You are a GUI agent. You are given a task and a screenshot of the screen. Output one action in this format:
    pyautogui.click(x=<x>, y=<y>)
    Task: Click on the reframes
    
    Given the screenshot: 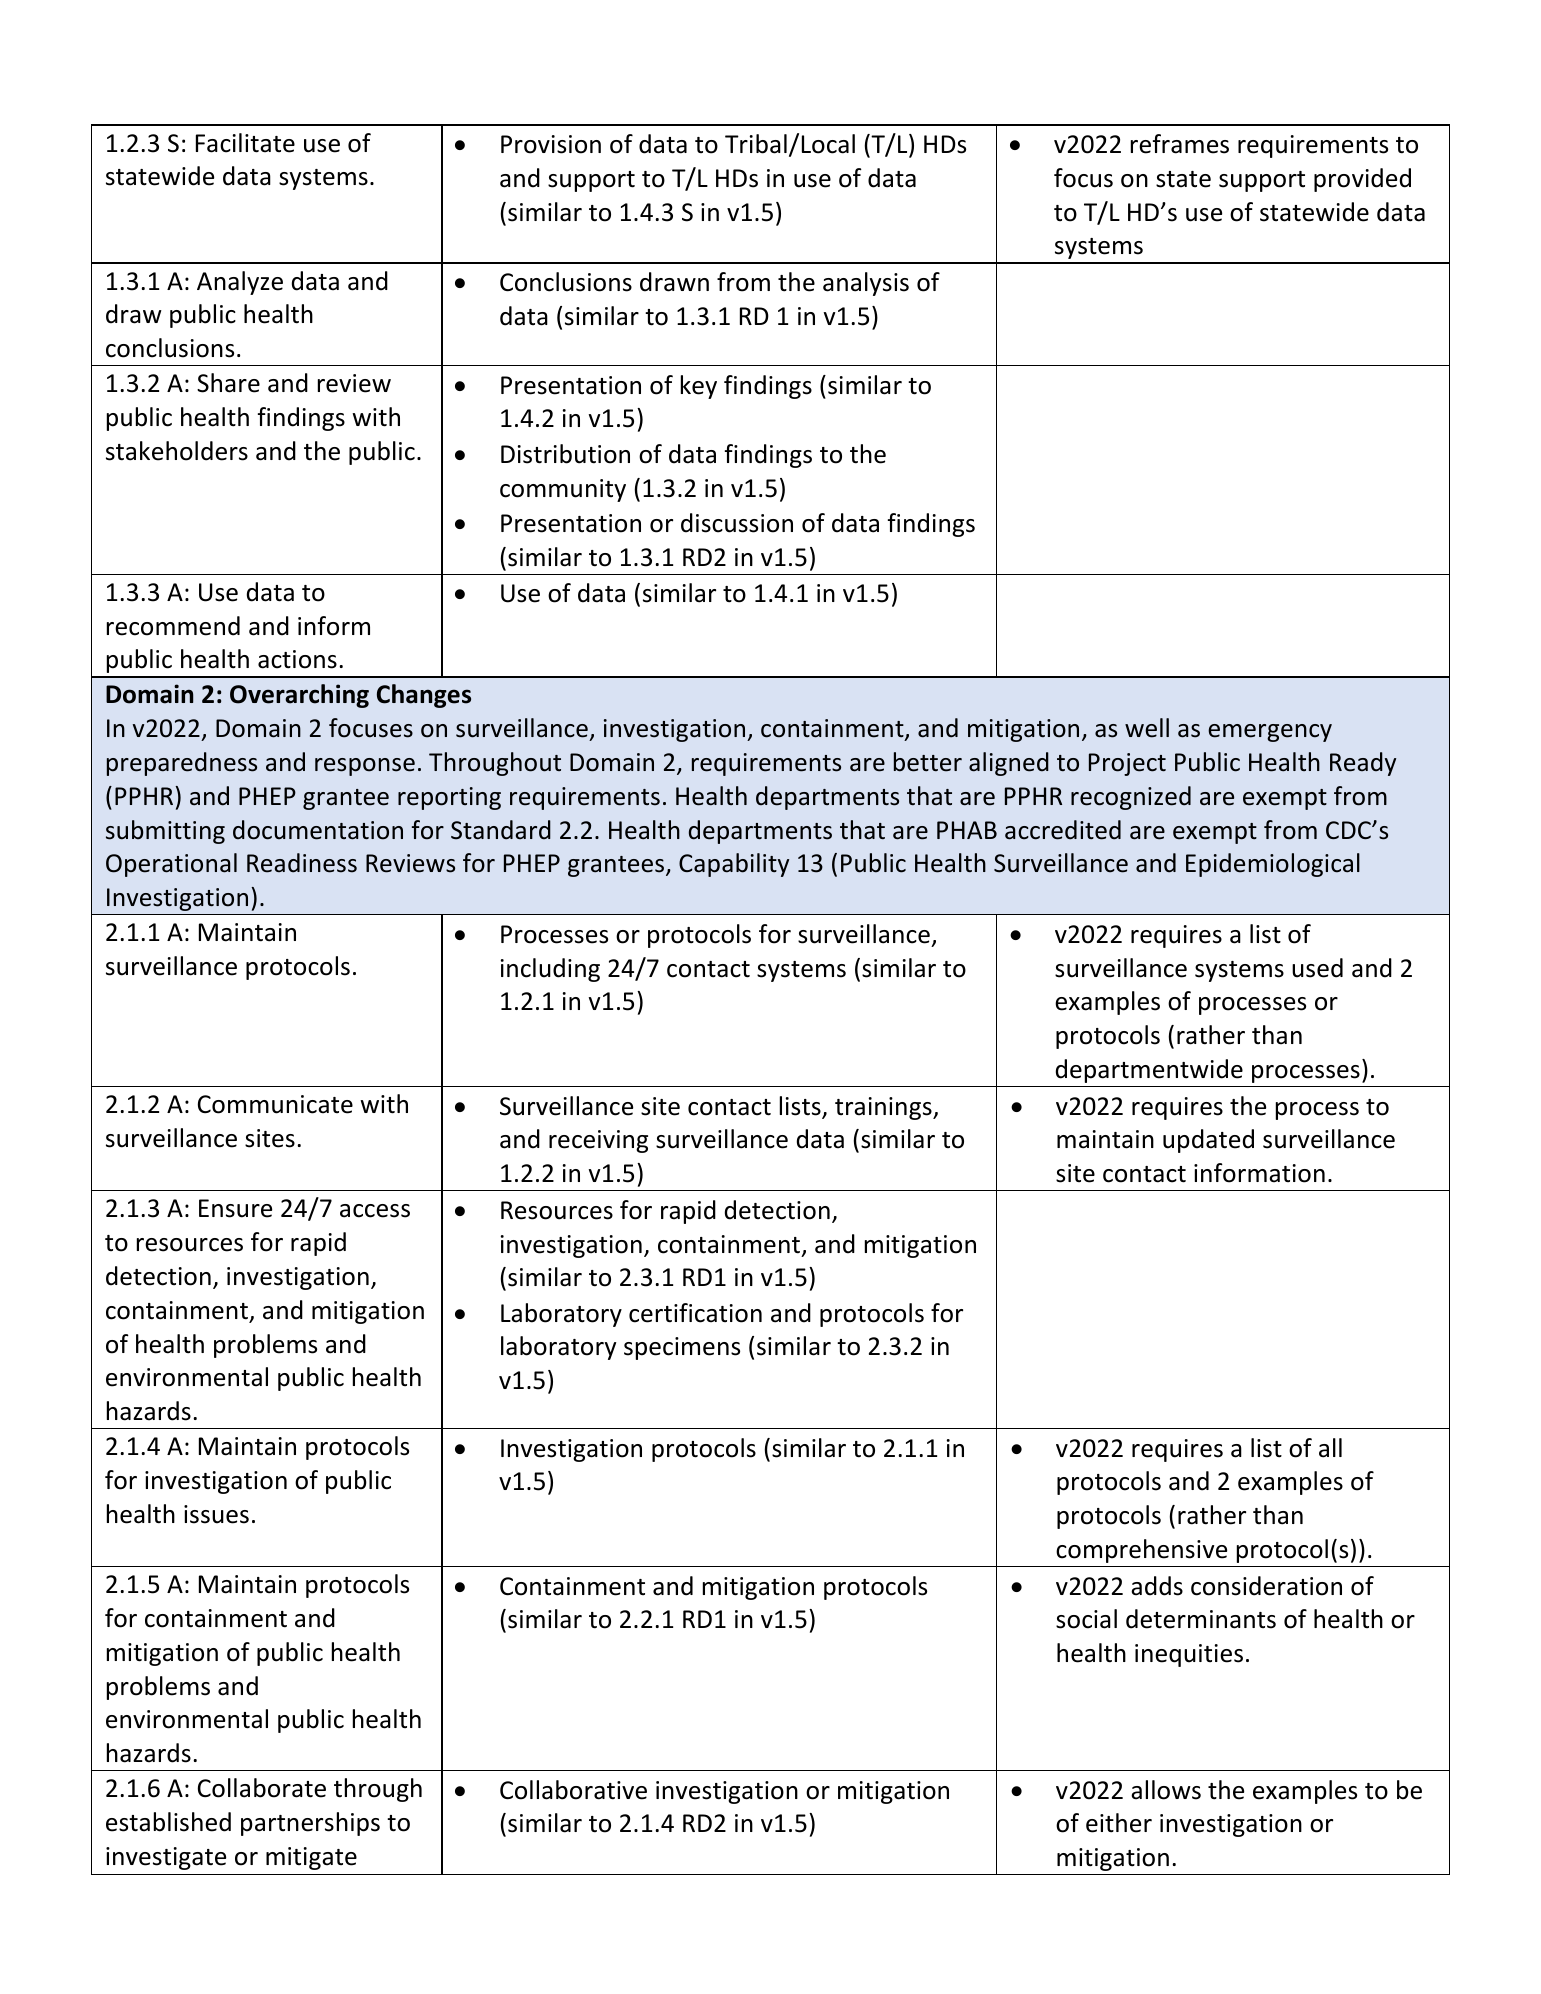 What is the action you would take?
    pyautogui.click(x=1180, y=144)
